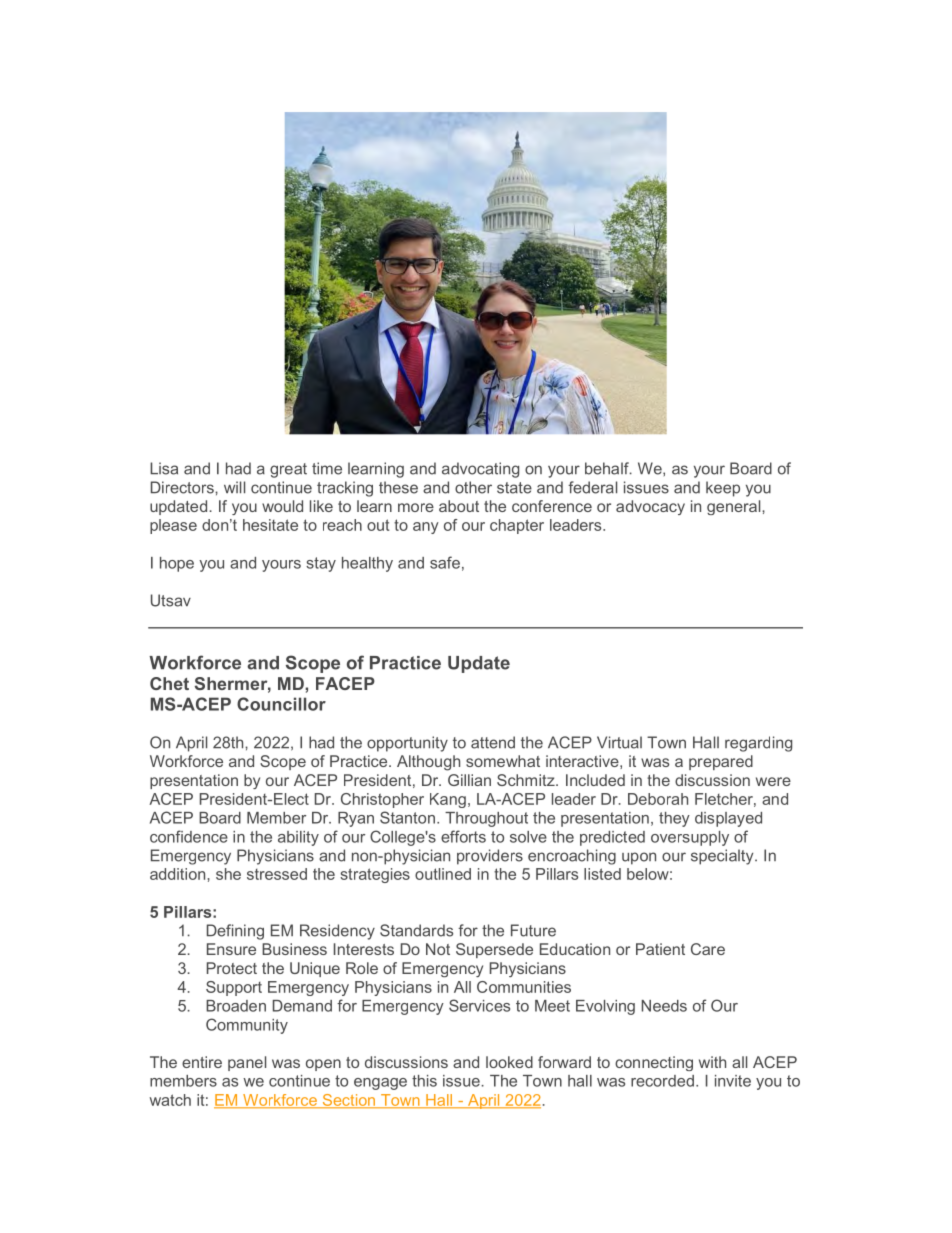  What do you see at coordinates (758, 744) in the document?
I see `regarding` at bounding box center [758, 744].
